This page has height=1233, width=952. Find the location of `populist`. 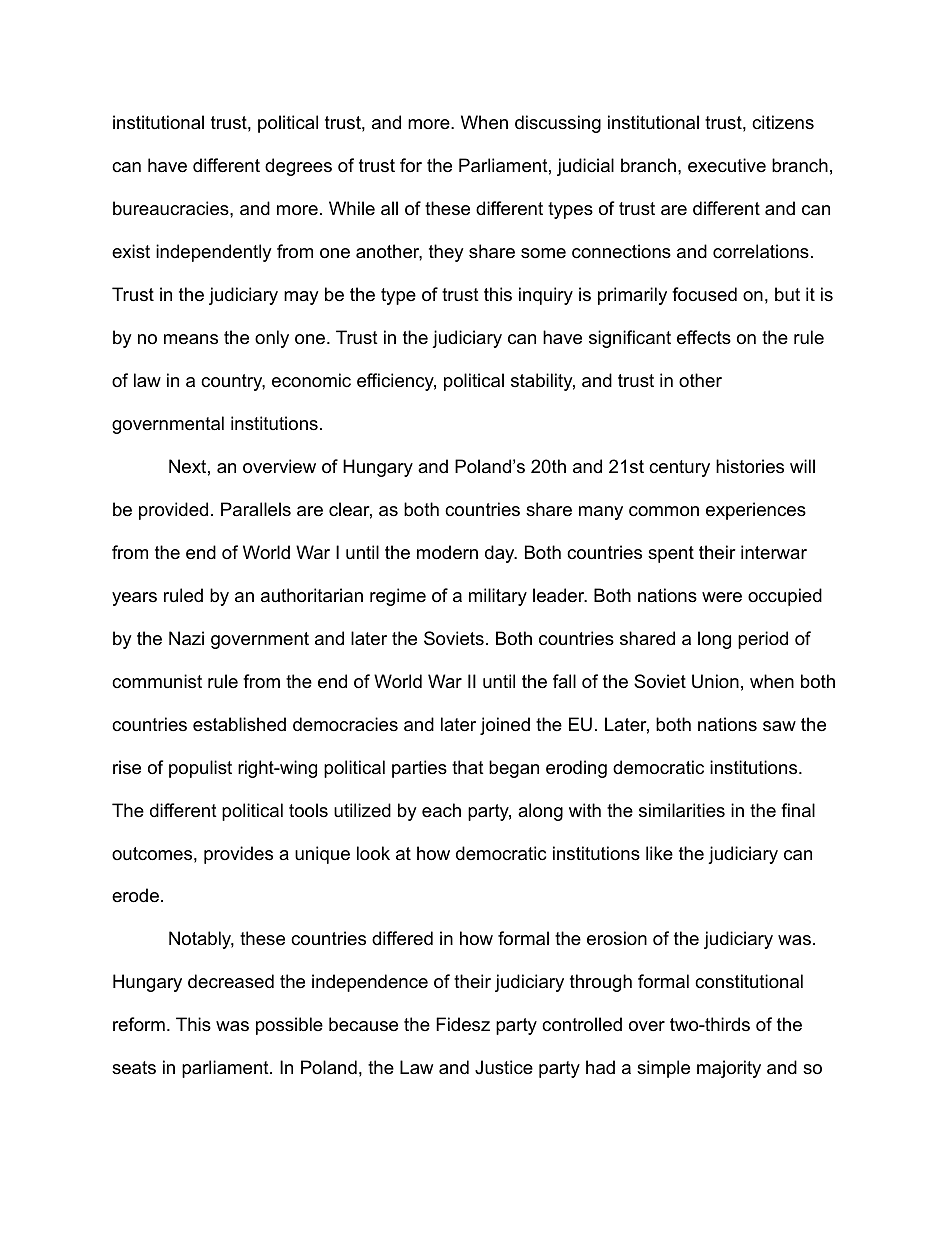

populist is located at coordinates (200, 769).
